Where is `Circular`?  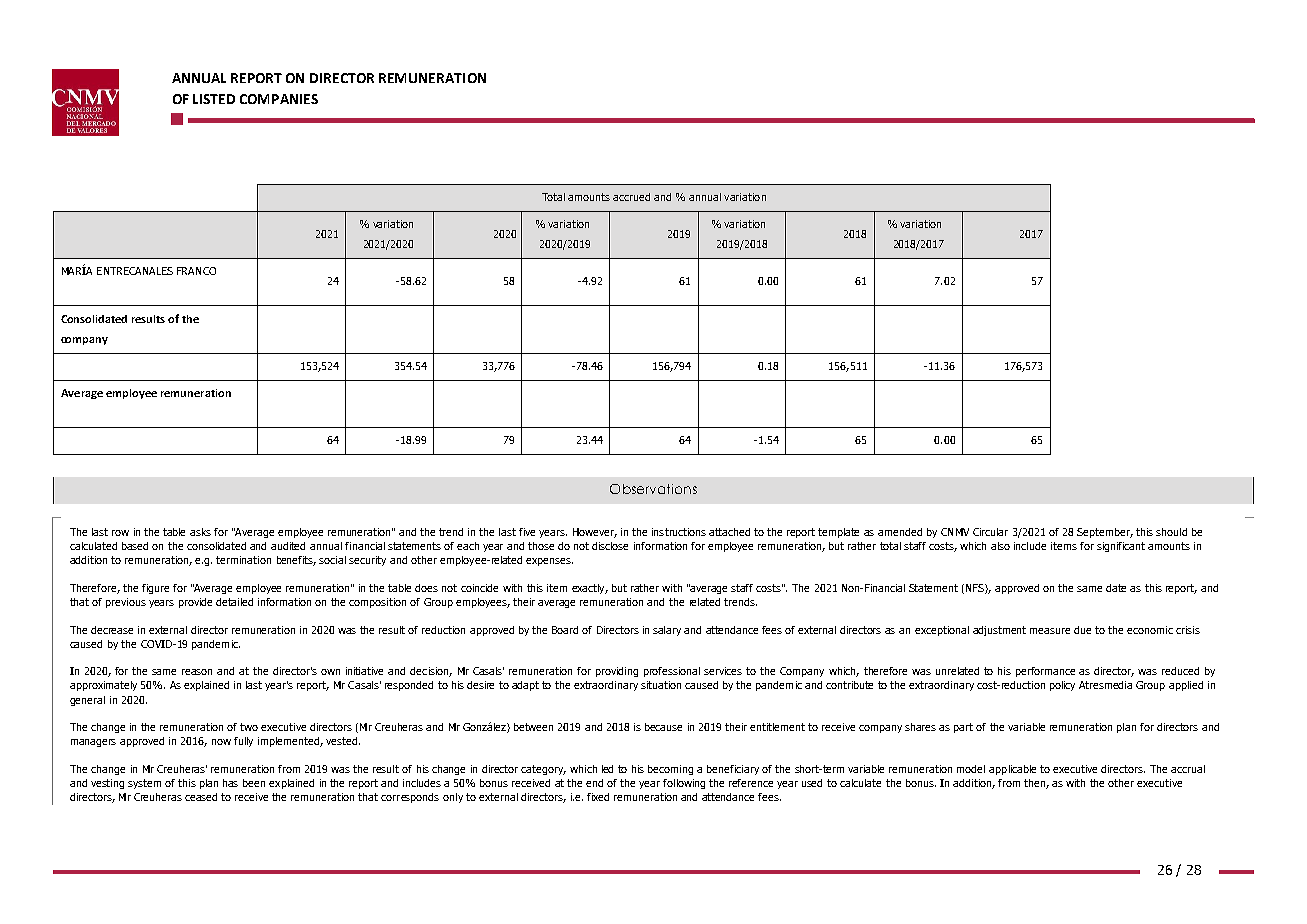
Circular is located at coordinates (990, 532).
